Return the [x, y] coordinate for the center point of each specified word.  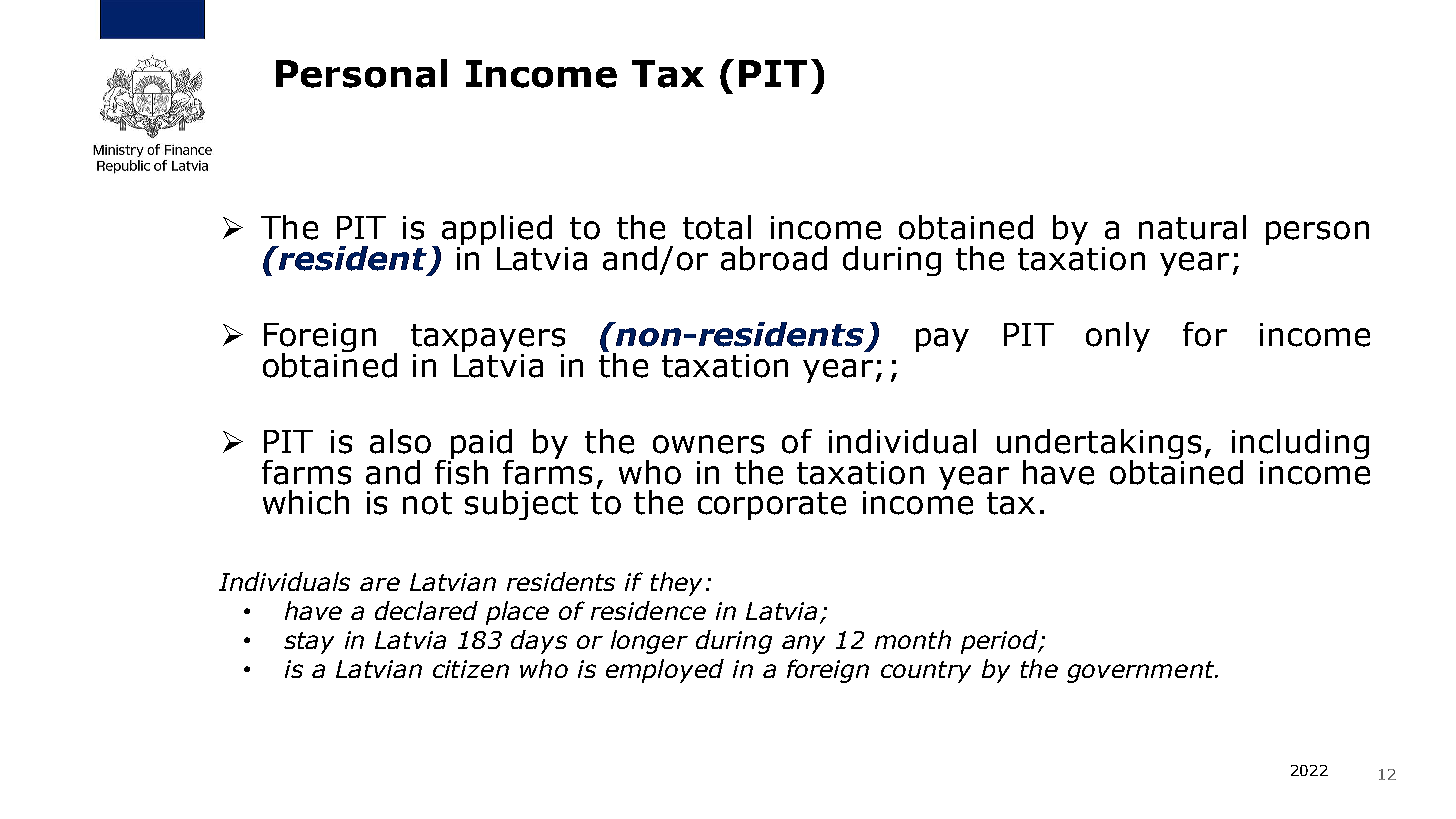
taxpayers [488, 339]
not [427, 503]
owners [708, 444]
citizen [471, 669]
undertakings [1099, 445]
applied [497, 231]
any [803, 644]
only [1118, 337]
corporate [772, 506]
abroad [774, 258]
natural [1192, 227]
